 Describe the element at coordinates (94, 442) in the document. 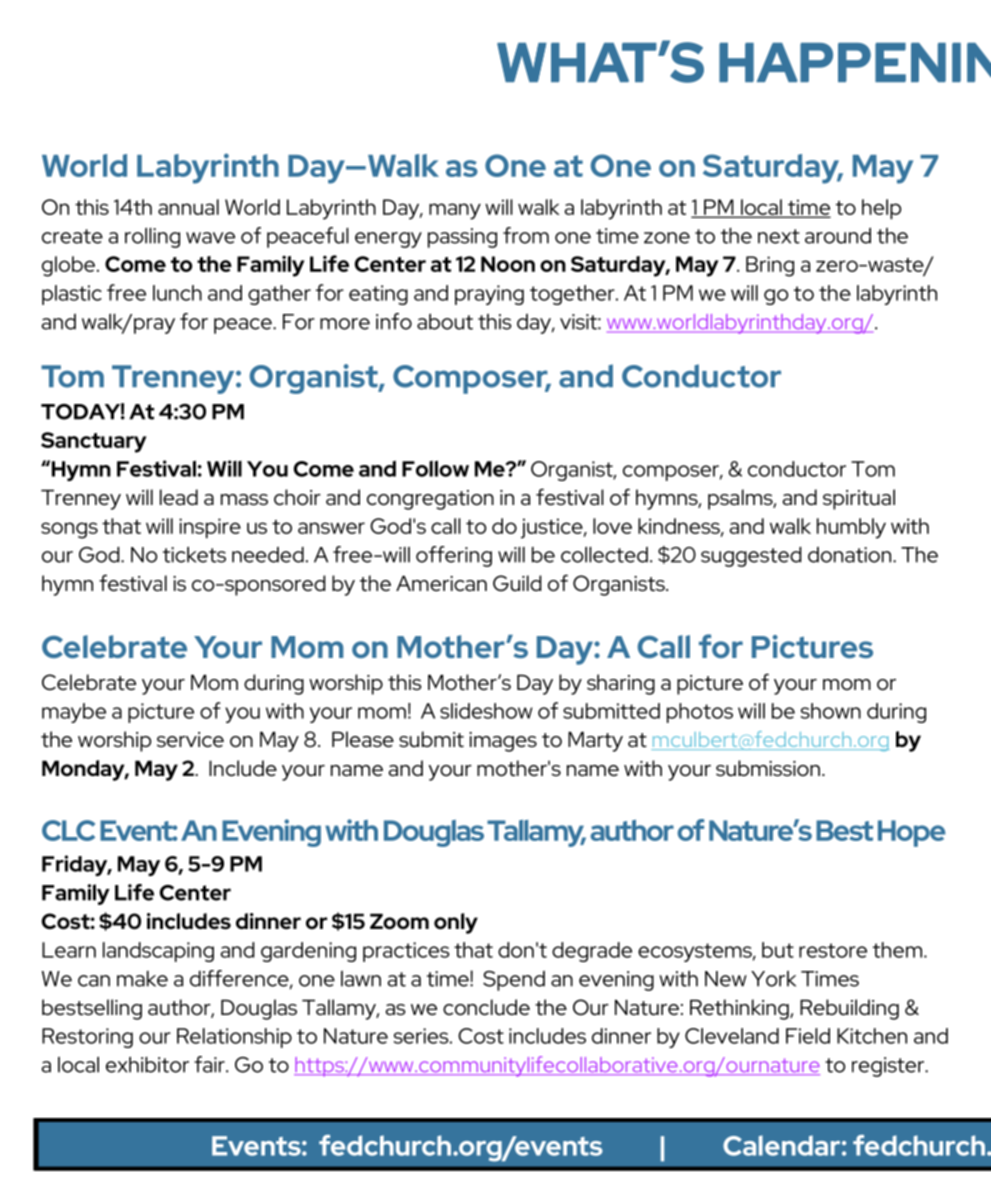

I see `Sanctuary` at that location.
